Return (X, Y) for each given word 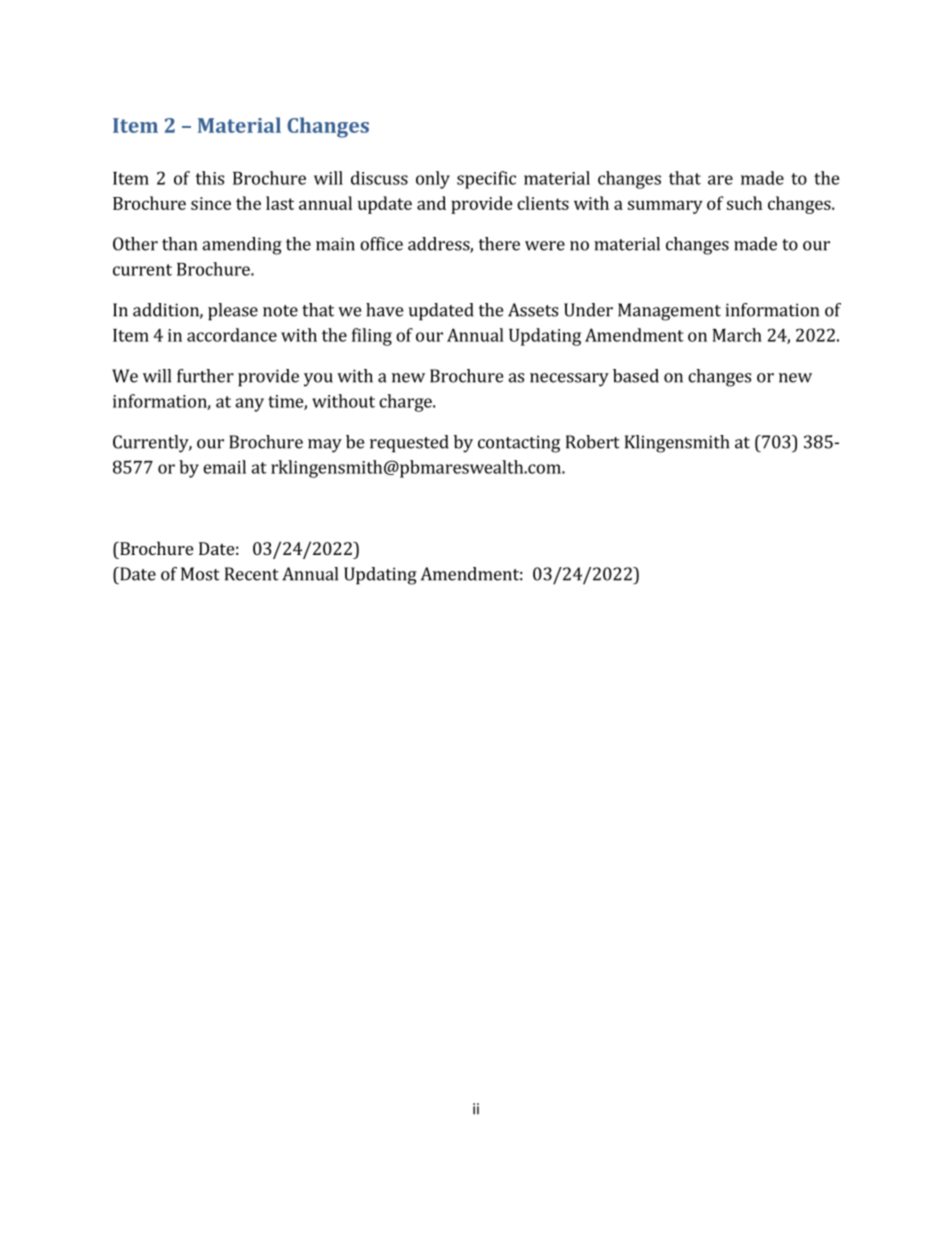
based (636, 376)
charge (406, 403)
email (224, 467)
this (209, 178)
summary (665, 207)
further (205, 376)
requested (409, 444)
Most (200, 574)
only (433, 180)
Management (669, 312)
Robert (593, 442)
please (233, 312)
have (384, 310)
